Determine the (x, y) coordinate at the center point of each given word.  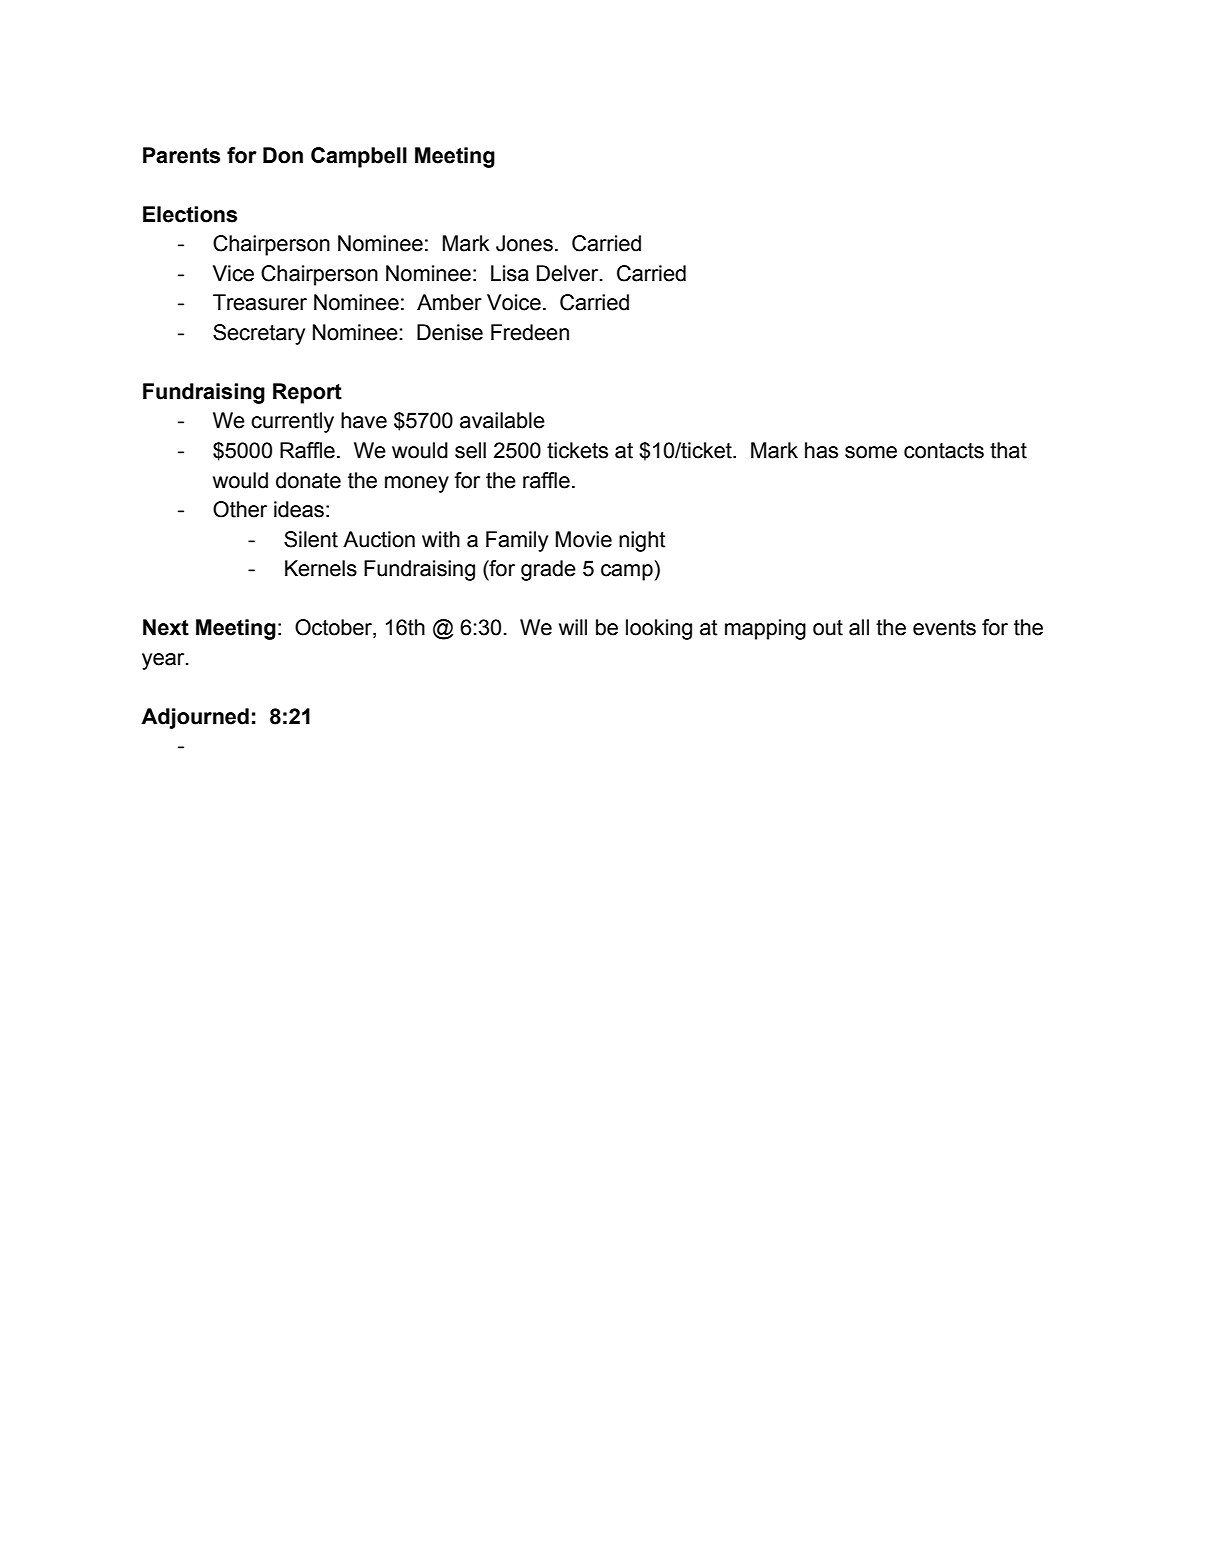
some (871, 452)
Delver (569, 273)
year (164, 661)
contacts (944, 451)
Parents (181, 155)
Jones (524, 243)
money (417, 484)
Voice (514, 302)
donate (308, 480)
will (573, 627)
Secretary (259, 334)
